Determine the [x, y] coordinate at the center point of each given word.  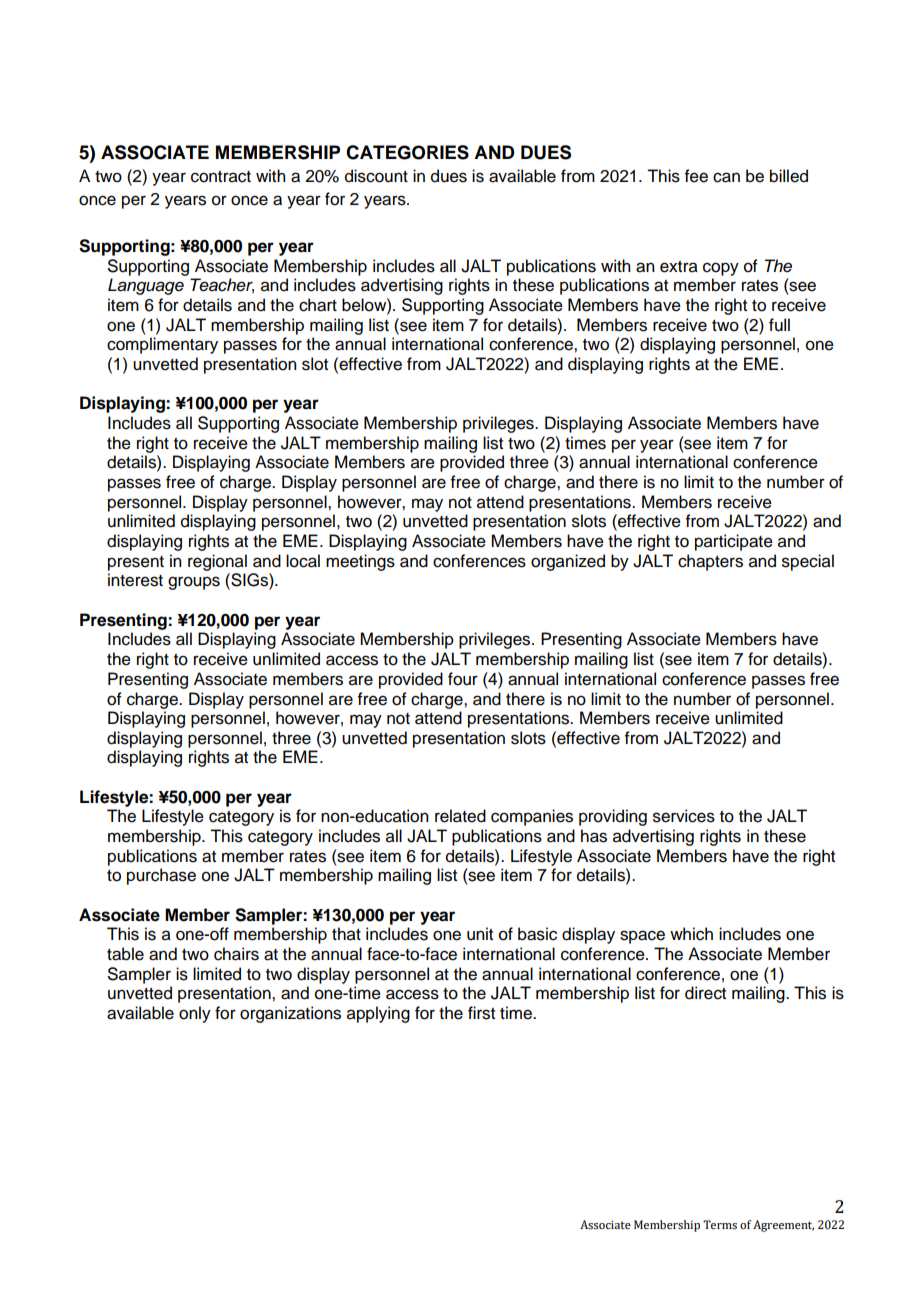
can [726, 177]
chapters [710, 562]
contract [221, 177]
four [463, 679]
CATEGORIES [407, 152]
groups [194, 583]
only [195, 1014]
